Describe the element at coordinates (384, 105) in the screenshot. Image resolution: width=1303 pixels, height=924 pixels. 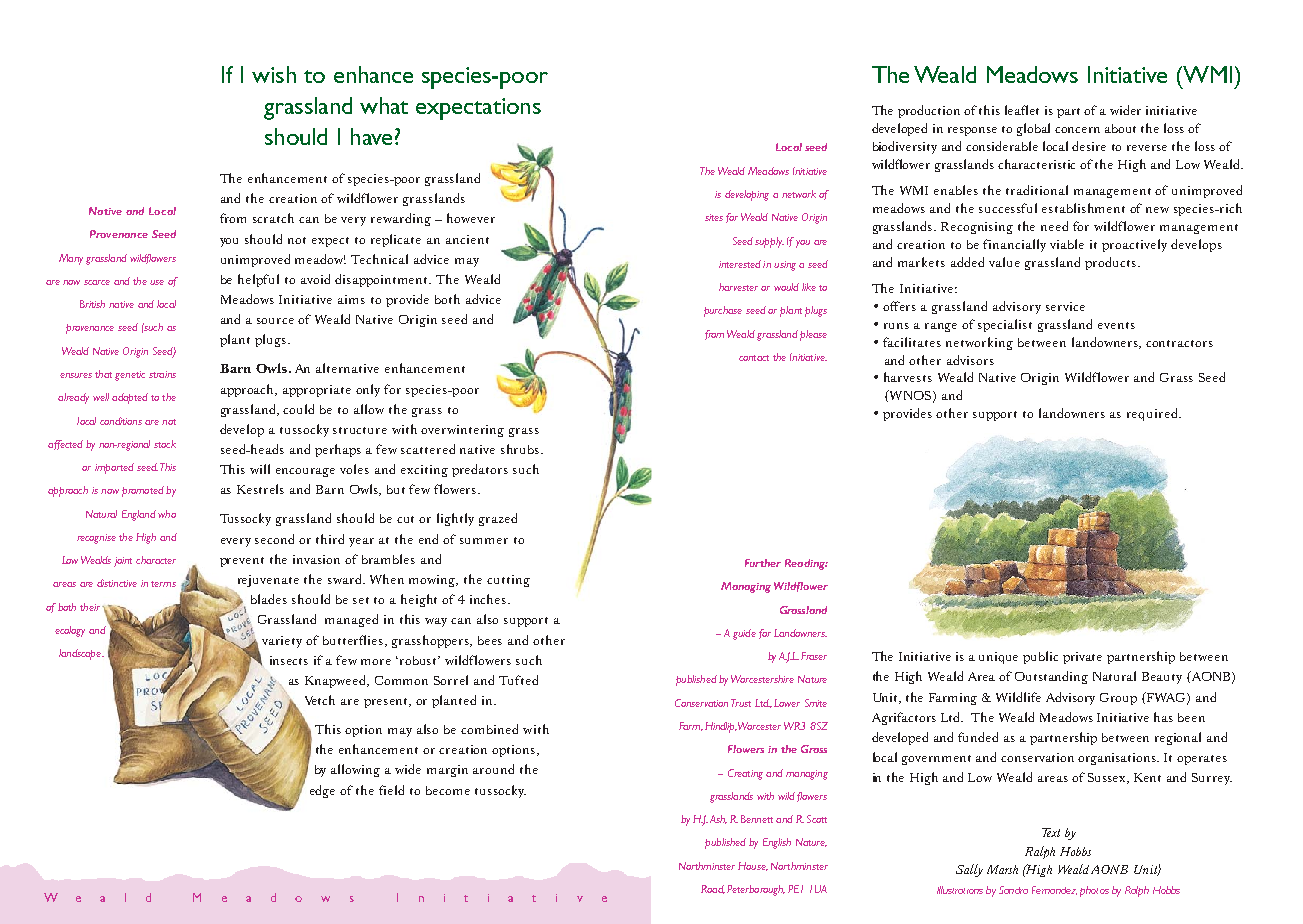
I see `what` at that location.
